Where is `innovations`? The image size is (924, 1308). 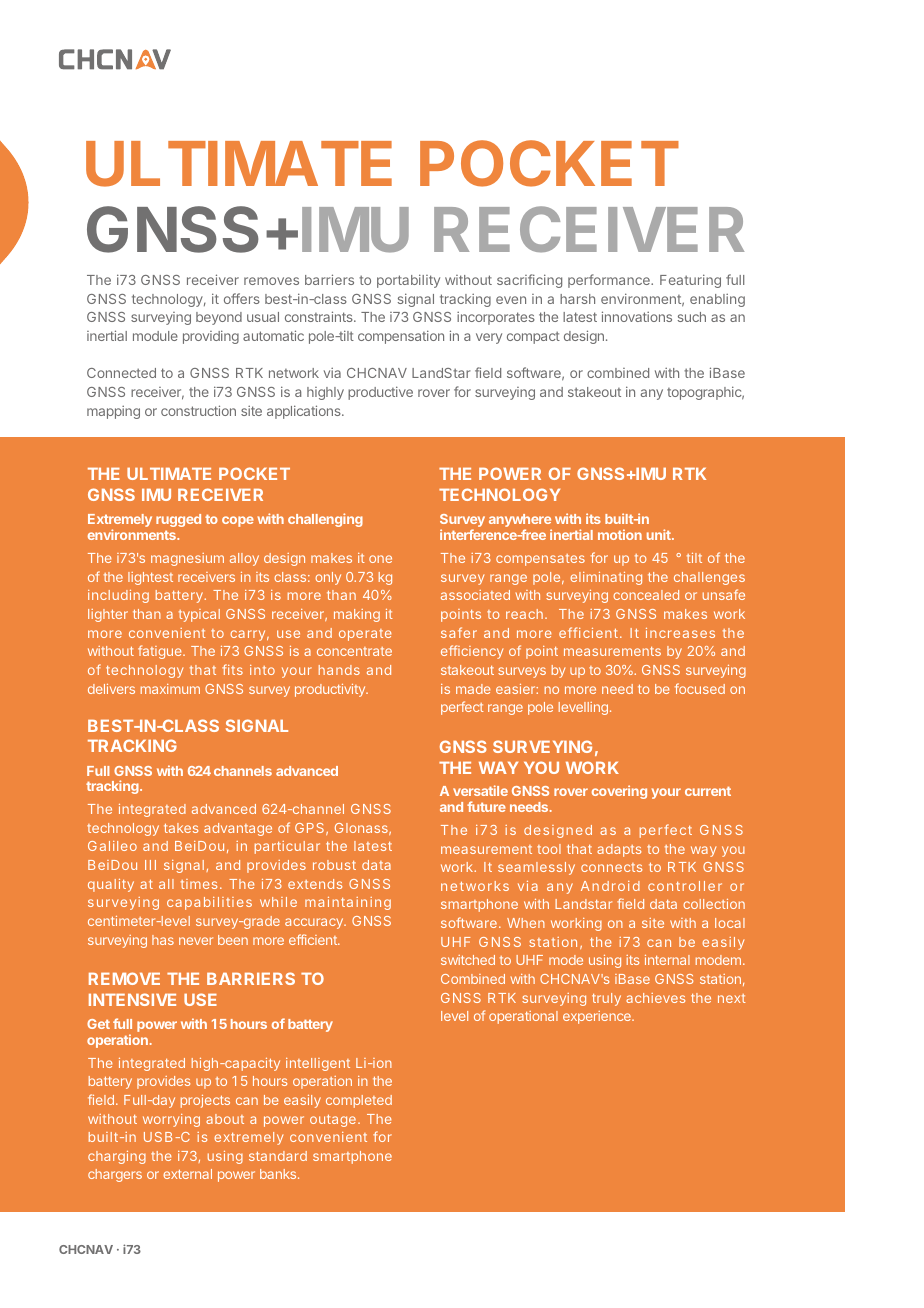
innovations is located at coordinates (637, 316).
